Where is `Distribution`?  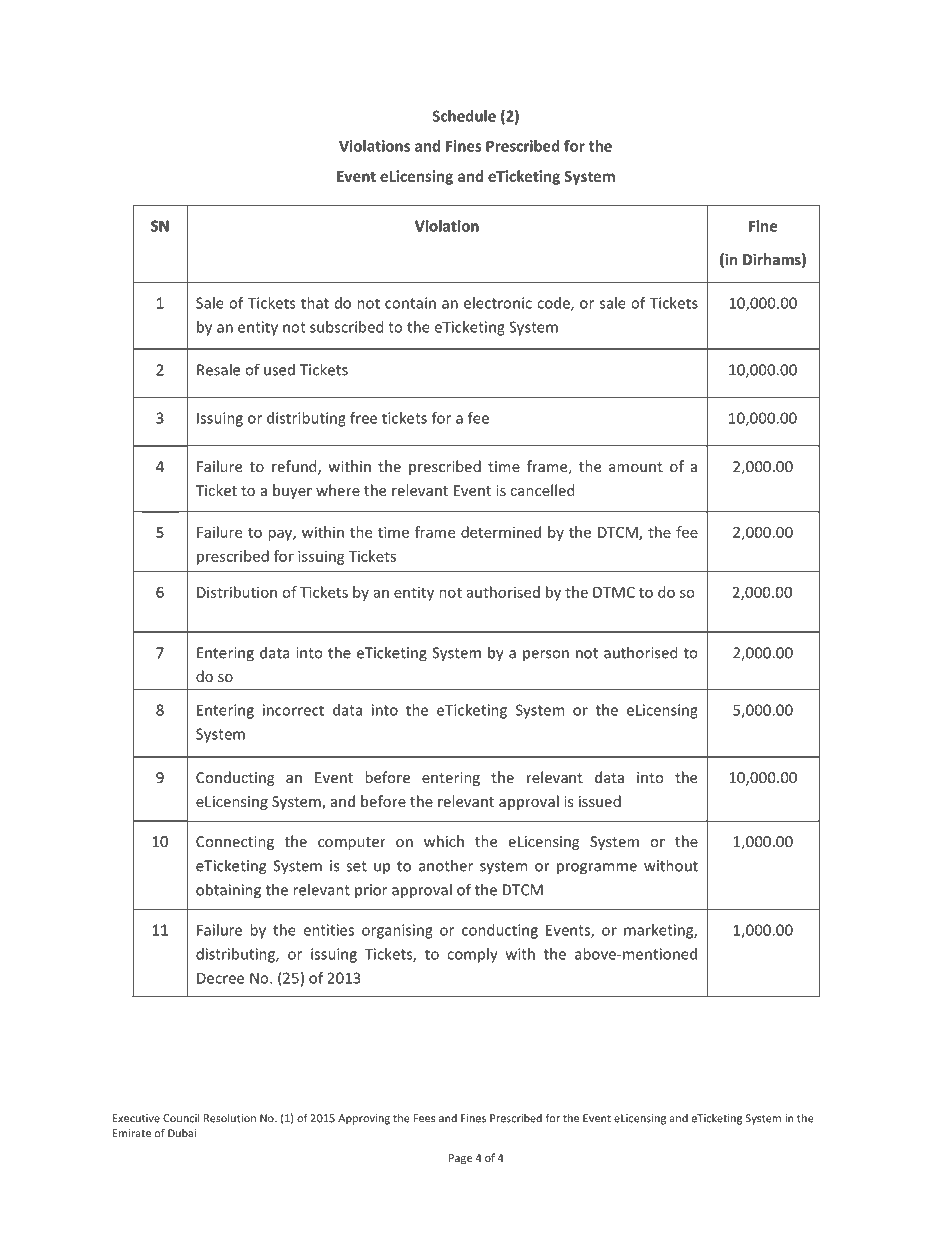 Distribution is located at coordinates (237, 592).
